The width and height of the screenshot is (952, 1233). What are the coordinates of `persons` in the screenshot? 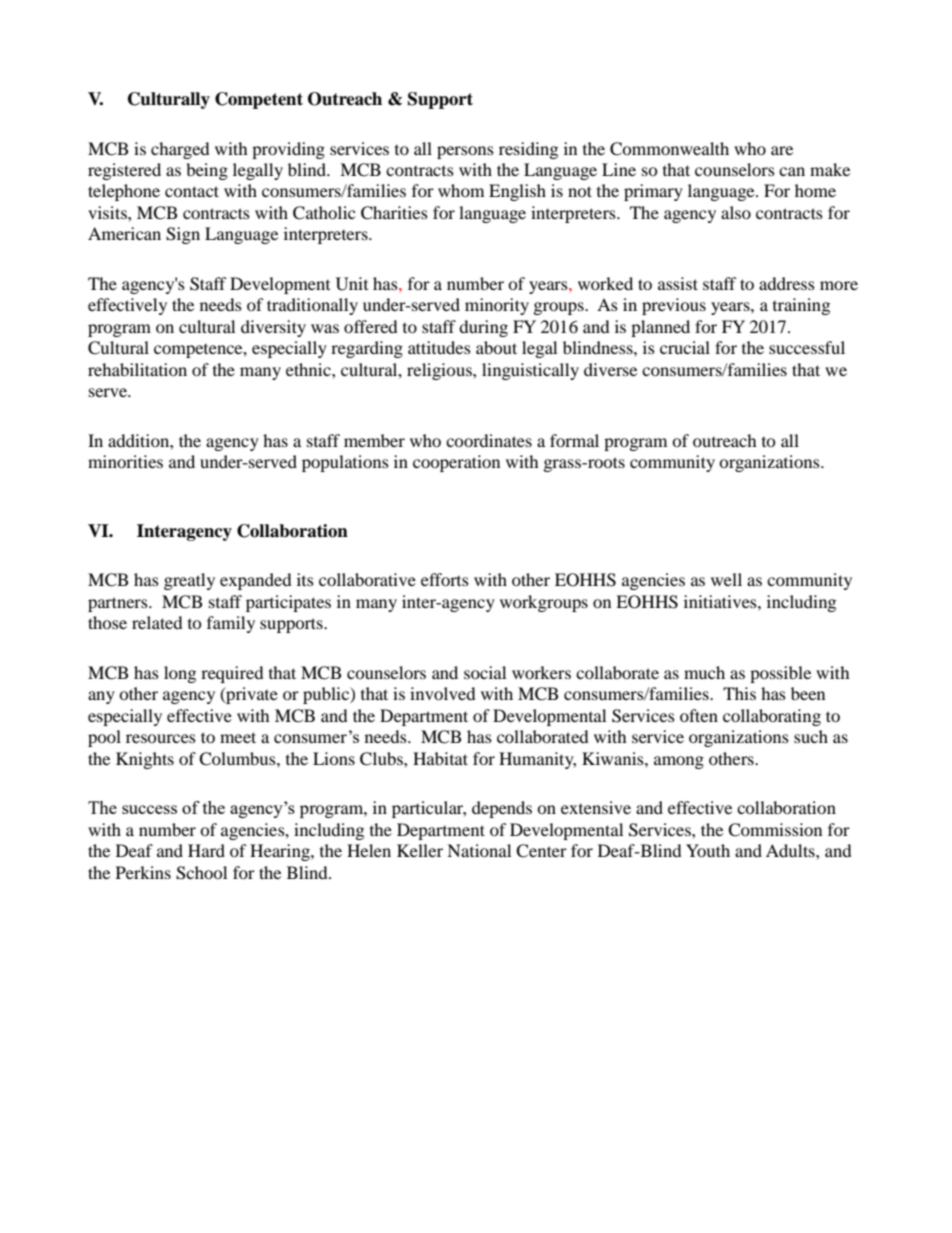 It's located at (465, 152).
